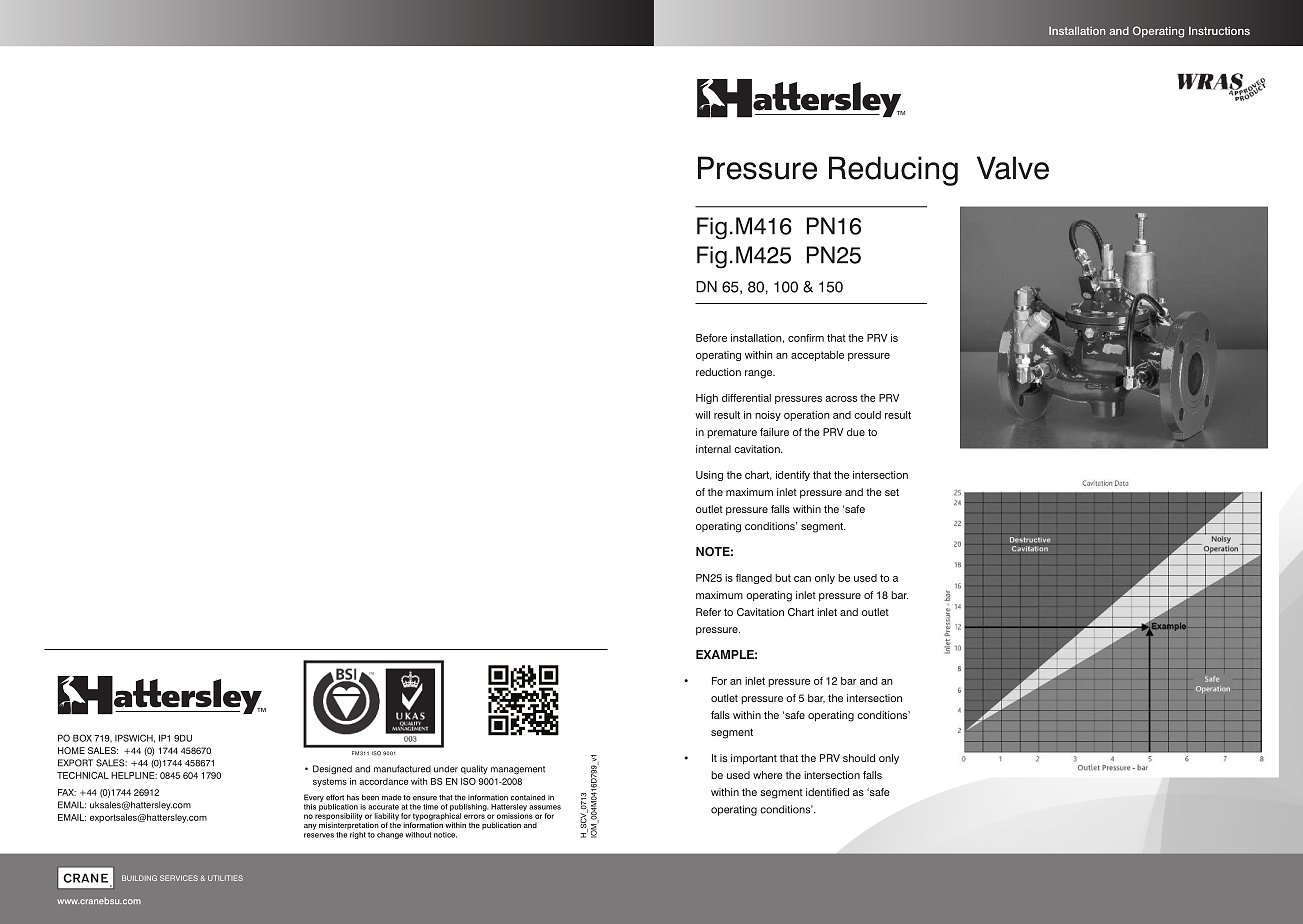 Image resolution: width=1303 pixels, height=924 pixels. I want to click on Before, so click(711, 338).
